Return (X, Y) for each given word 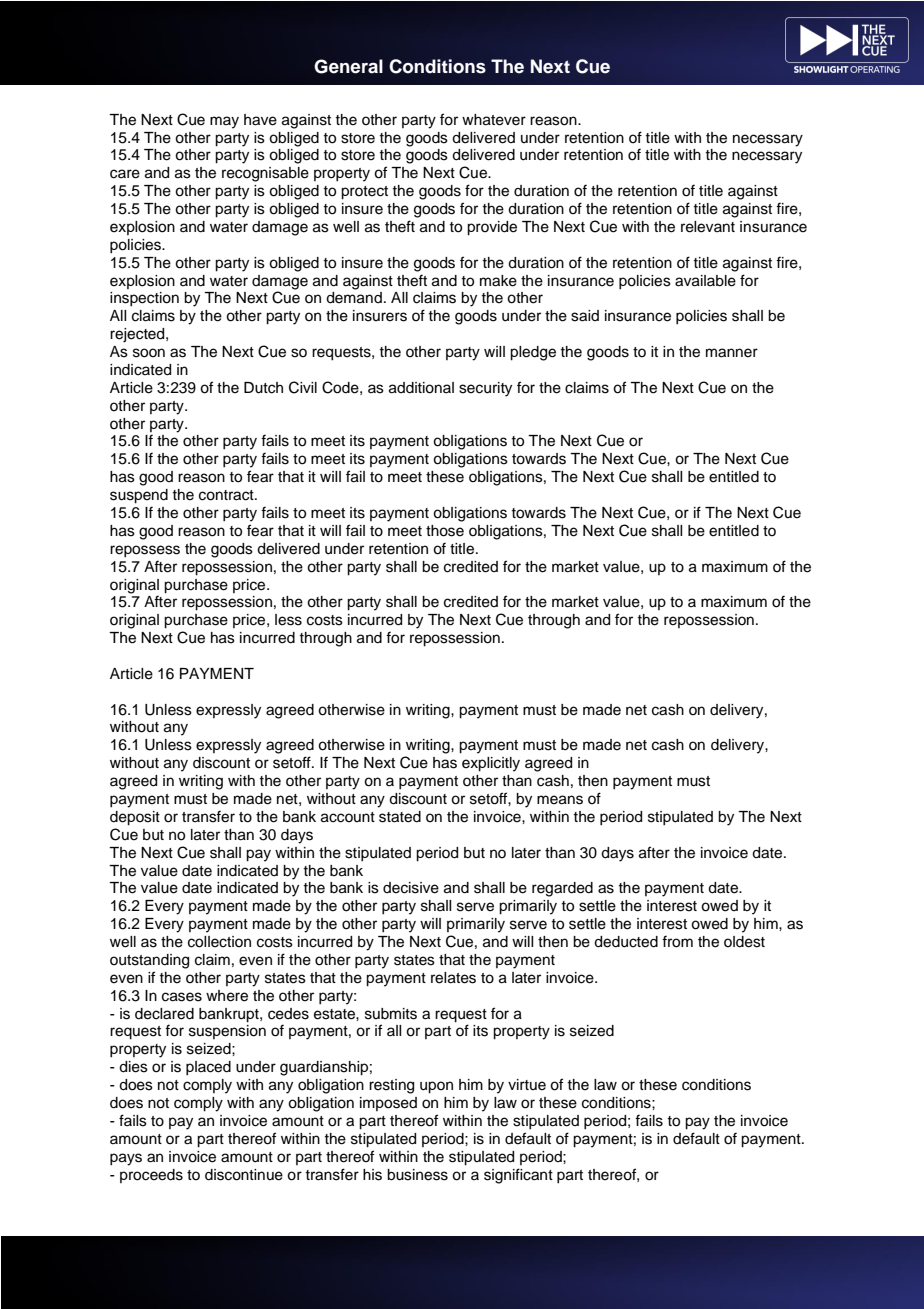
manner (732, 353)
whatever (494, 120)
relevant (708, 227)
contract (227, 495)
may (224, 122)
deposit (135, 818)
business (417, 1175)
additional (421, 388)
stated (400, 817)
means (560, 800)
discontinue (244, 1175)
